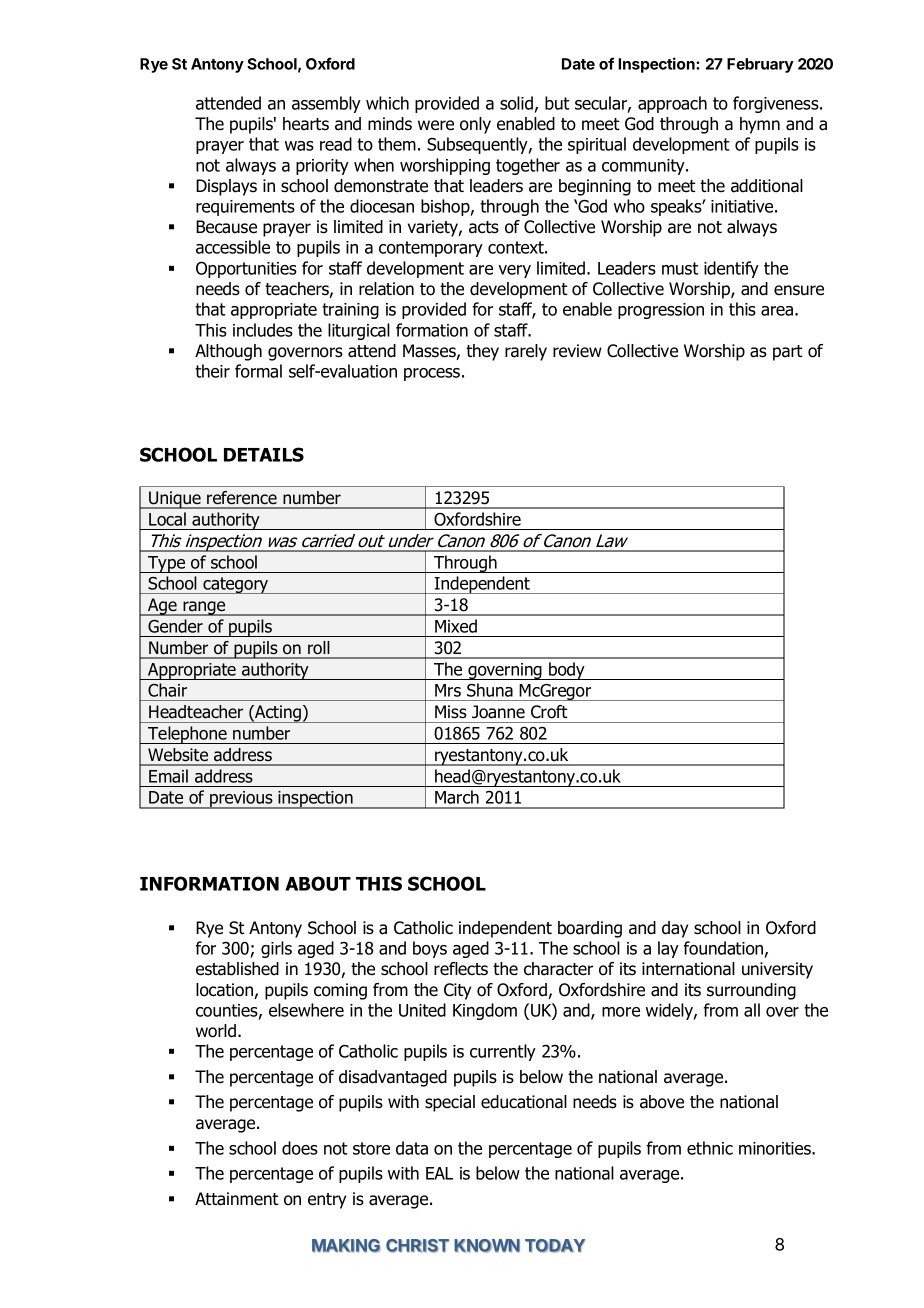 The height and width of the screenshot is (1308, 924). Describe the element at coordinates (567, 671) in the screenshot. I see `body` at that location.
